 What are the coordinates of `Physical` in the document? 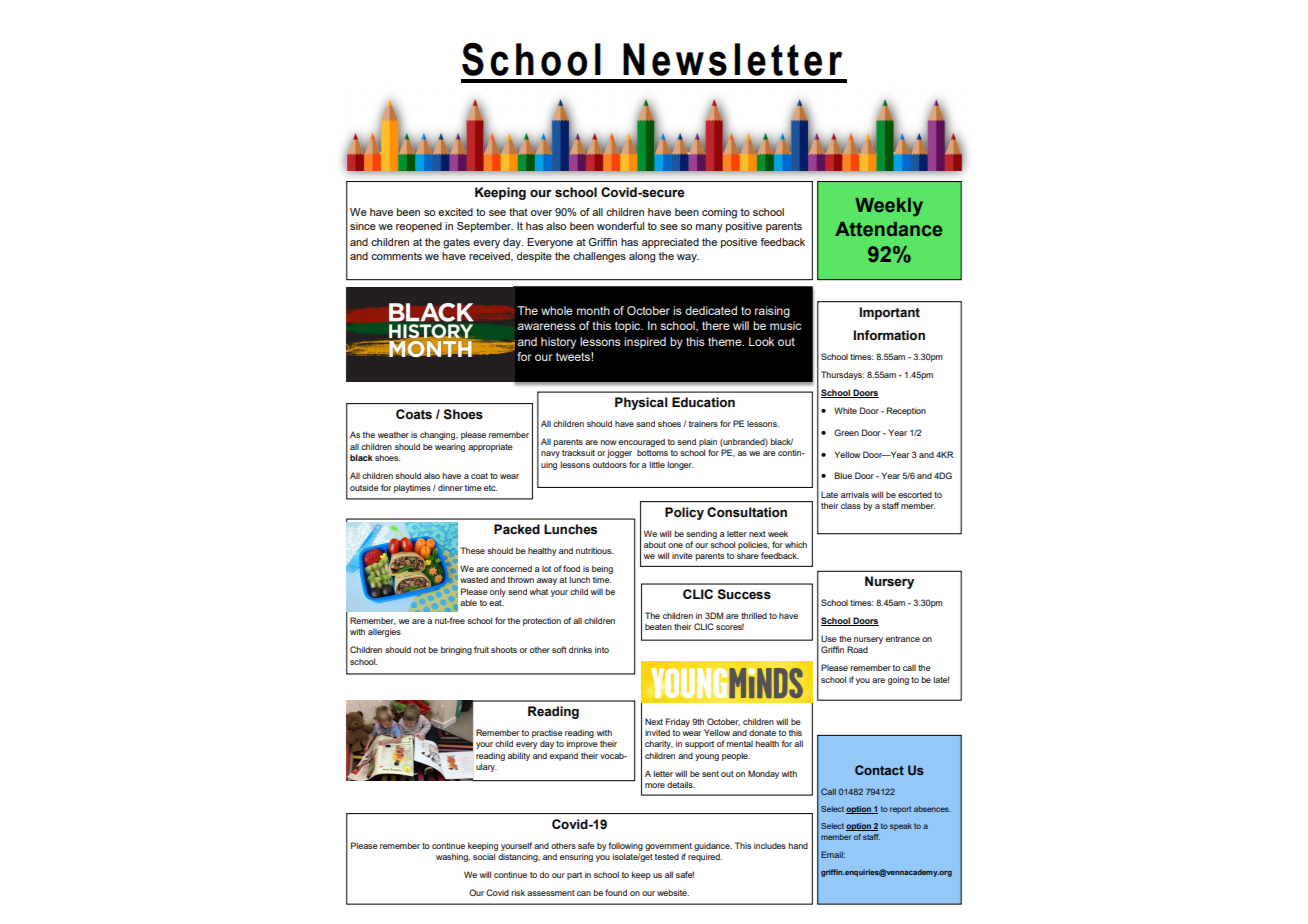 It's located at (641, 403).
